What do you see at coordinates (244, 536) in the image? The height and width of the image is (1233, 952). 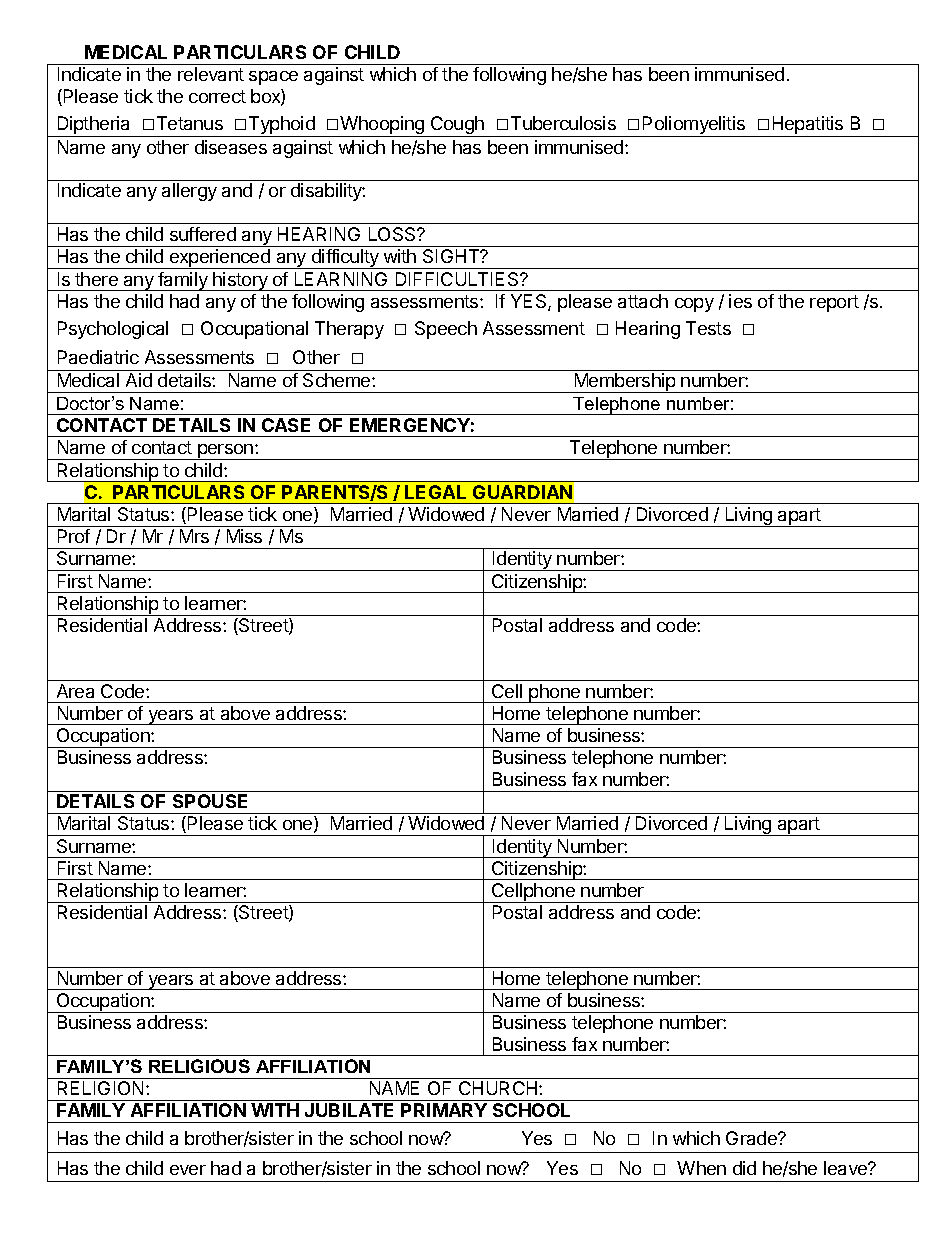 I see `Miss` at bounding box center [244, 536].
